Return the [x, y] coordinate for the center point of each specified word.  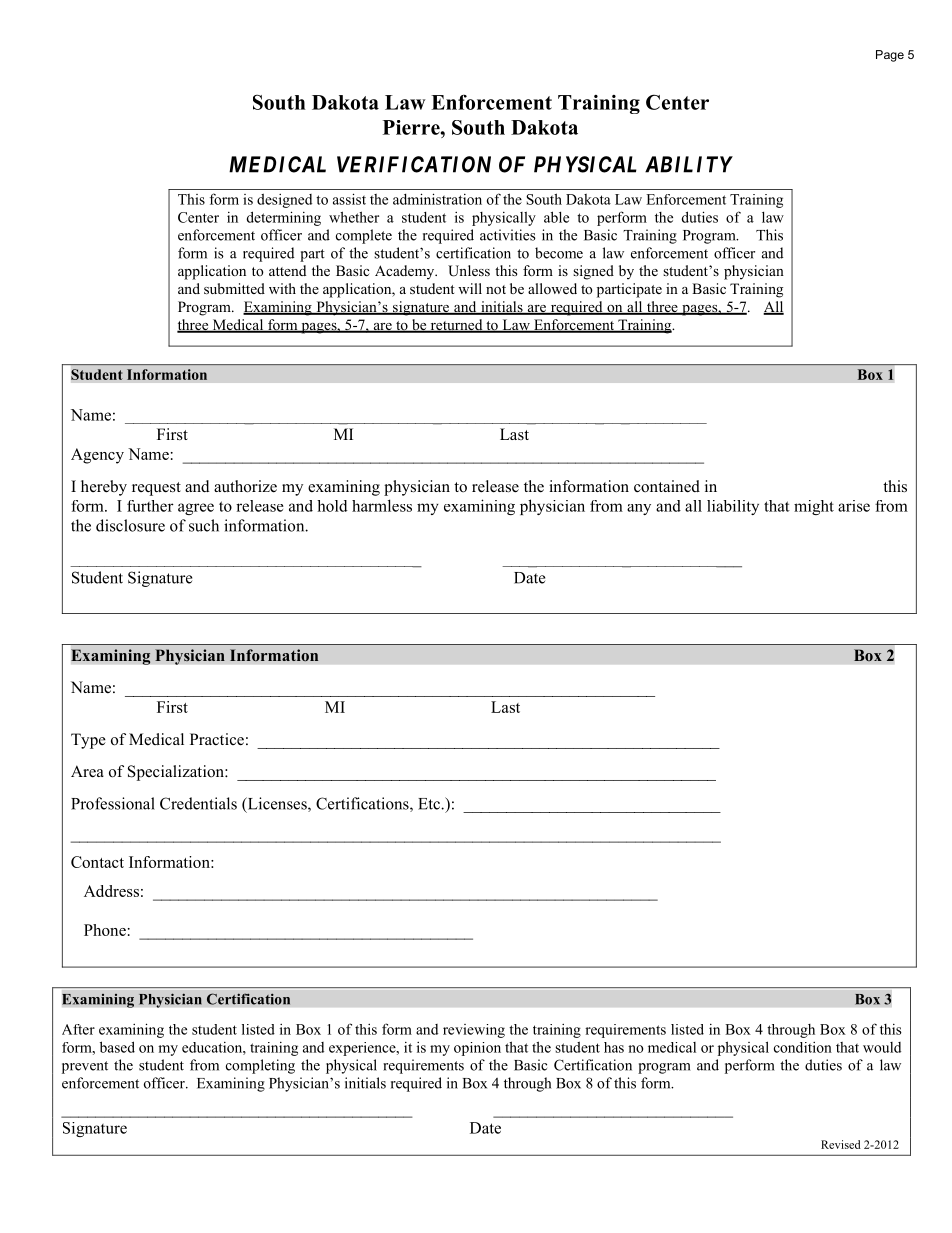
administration [437, 199]
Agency [97, 456]
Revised [841, 1144]
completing [260, 1066]
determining [284, 218]
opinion [477, 1049]
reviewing [474, 1031]
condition [803, 1047]
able [556, 217]
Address [111, 891]
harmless [382, 505]
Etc [430, 804]
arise [854, 506]
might [814, 507]
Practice [217, 739]
